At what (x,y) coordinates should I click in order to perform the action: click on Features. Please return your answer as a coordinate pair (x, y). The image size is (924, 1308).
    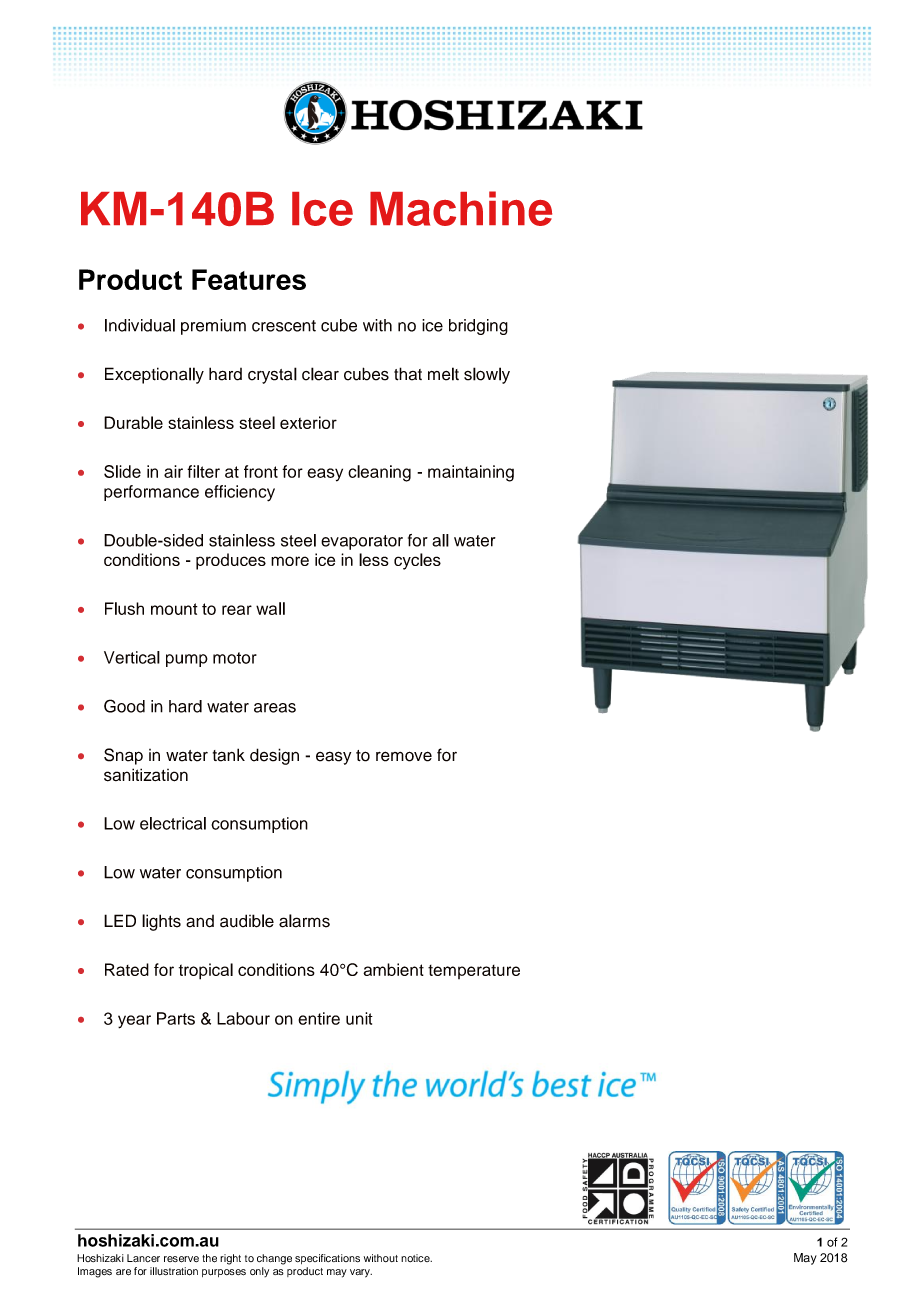
    Looking at the image, I should click on (249, 279).
